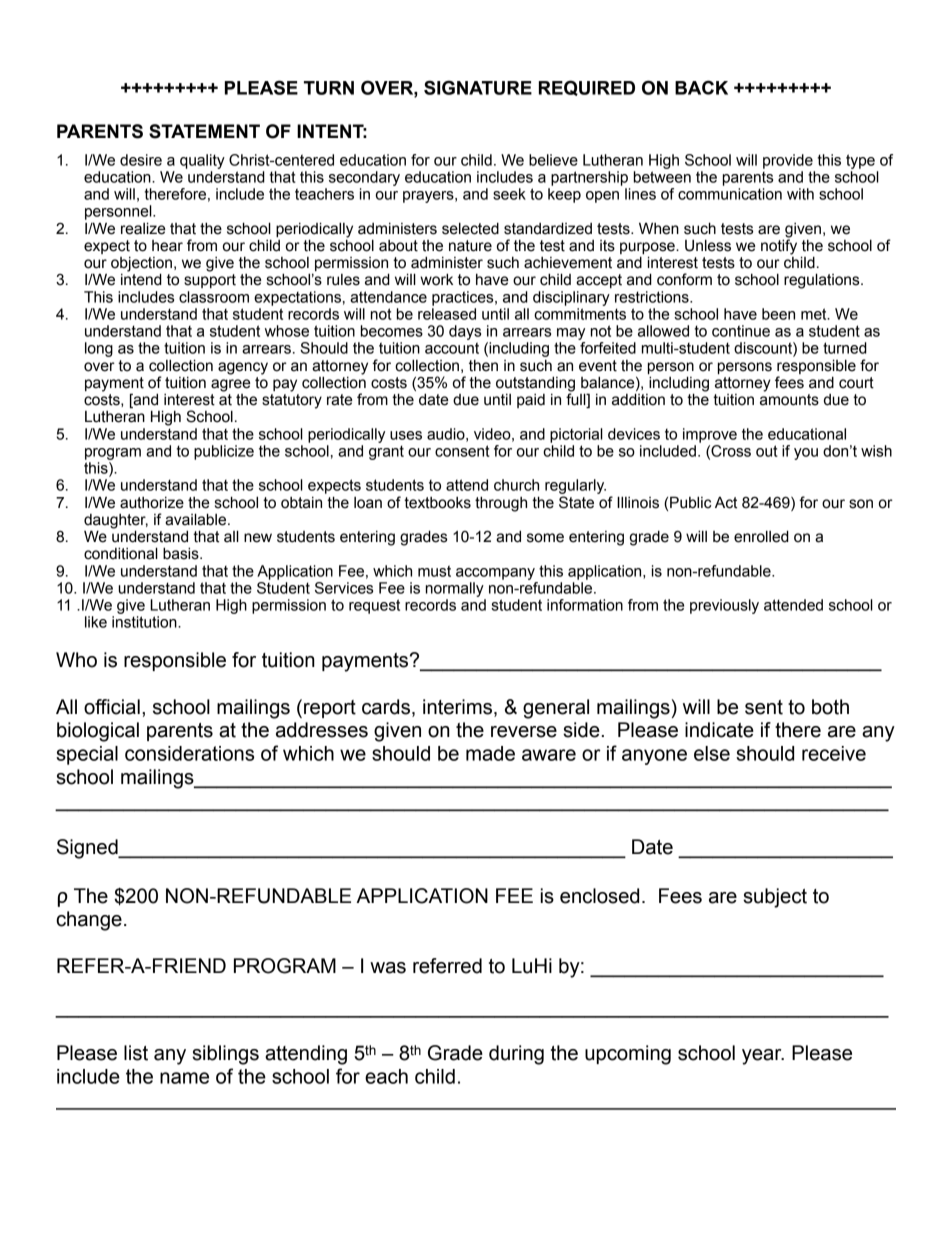  What do you see at coordinates (763, 1057) in the page?
I see `year` at bounding box center [763, 1057].
